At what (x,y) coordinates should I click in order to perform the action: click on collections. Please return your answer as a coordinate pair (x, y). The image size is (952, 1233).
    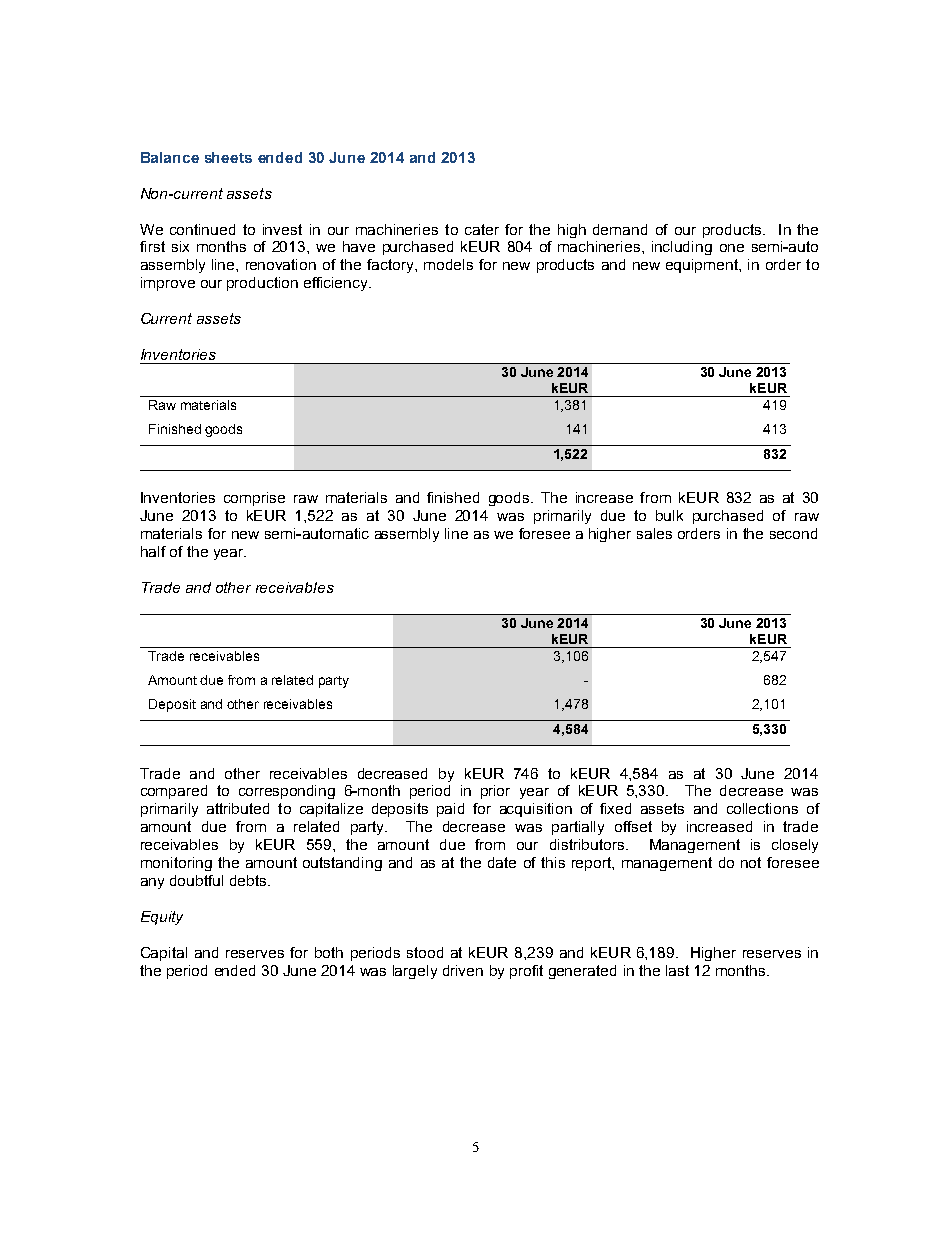
    Looking at the image, I should click on (762, 808).
